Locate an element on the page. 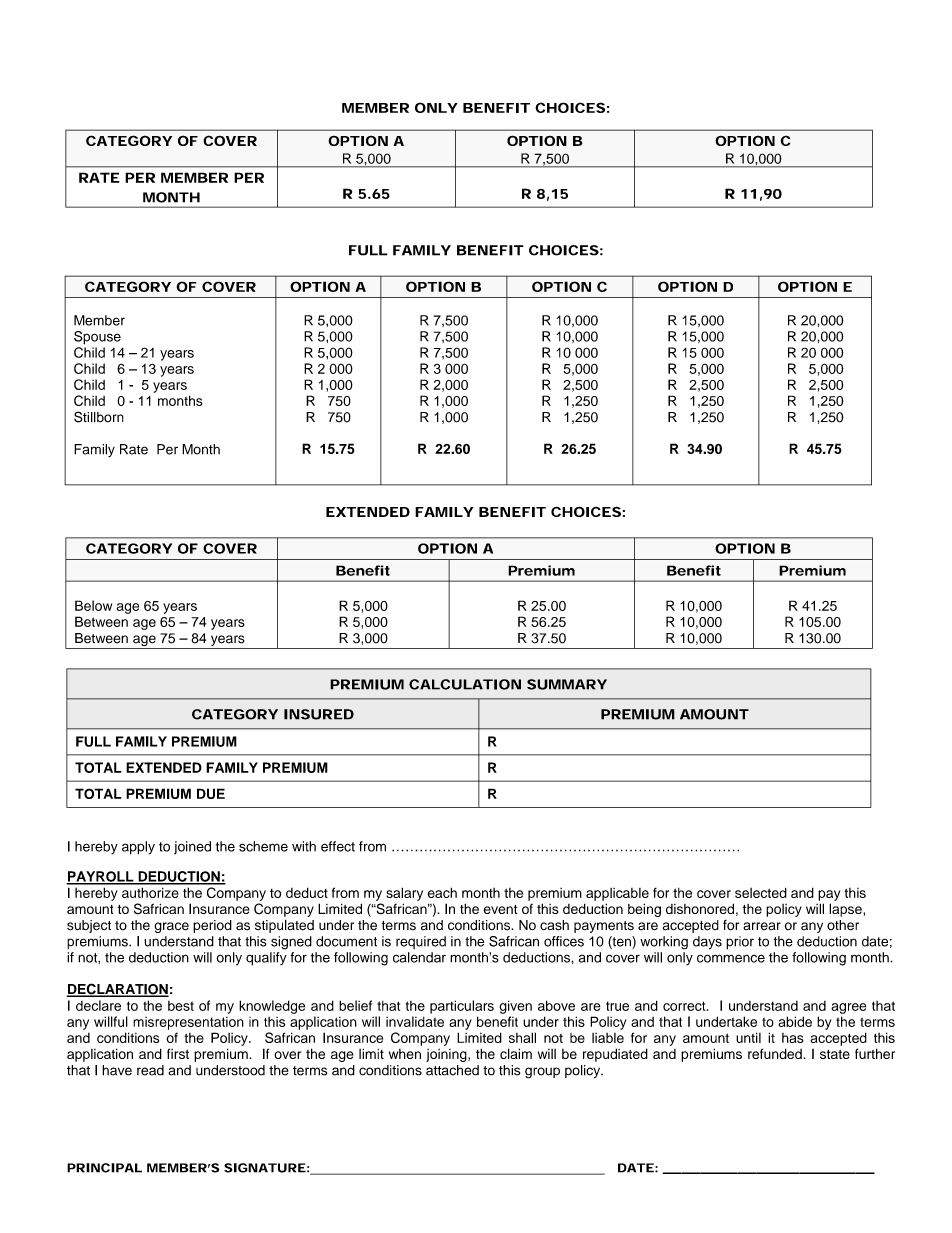 The width and height of the page is (952, 1233). PRINCIPAL is located at coordinates (104, 1168).
